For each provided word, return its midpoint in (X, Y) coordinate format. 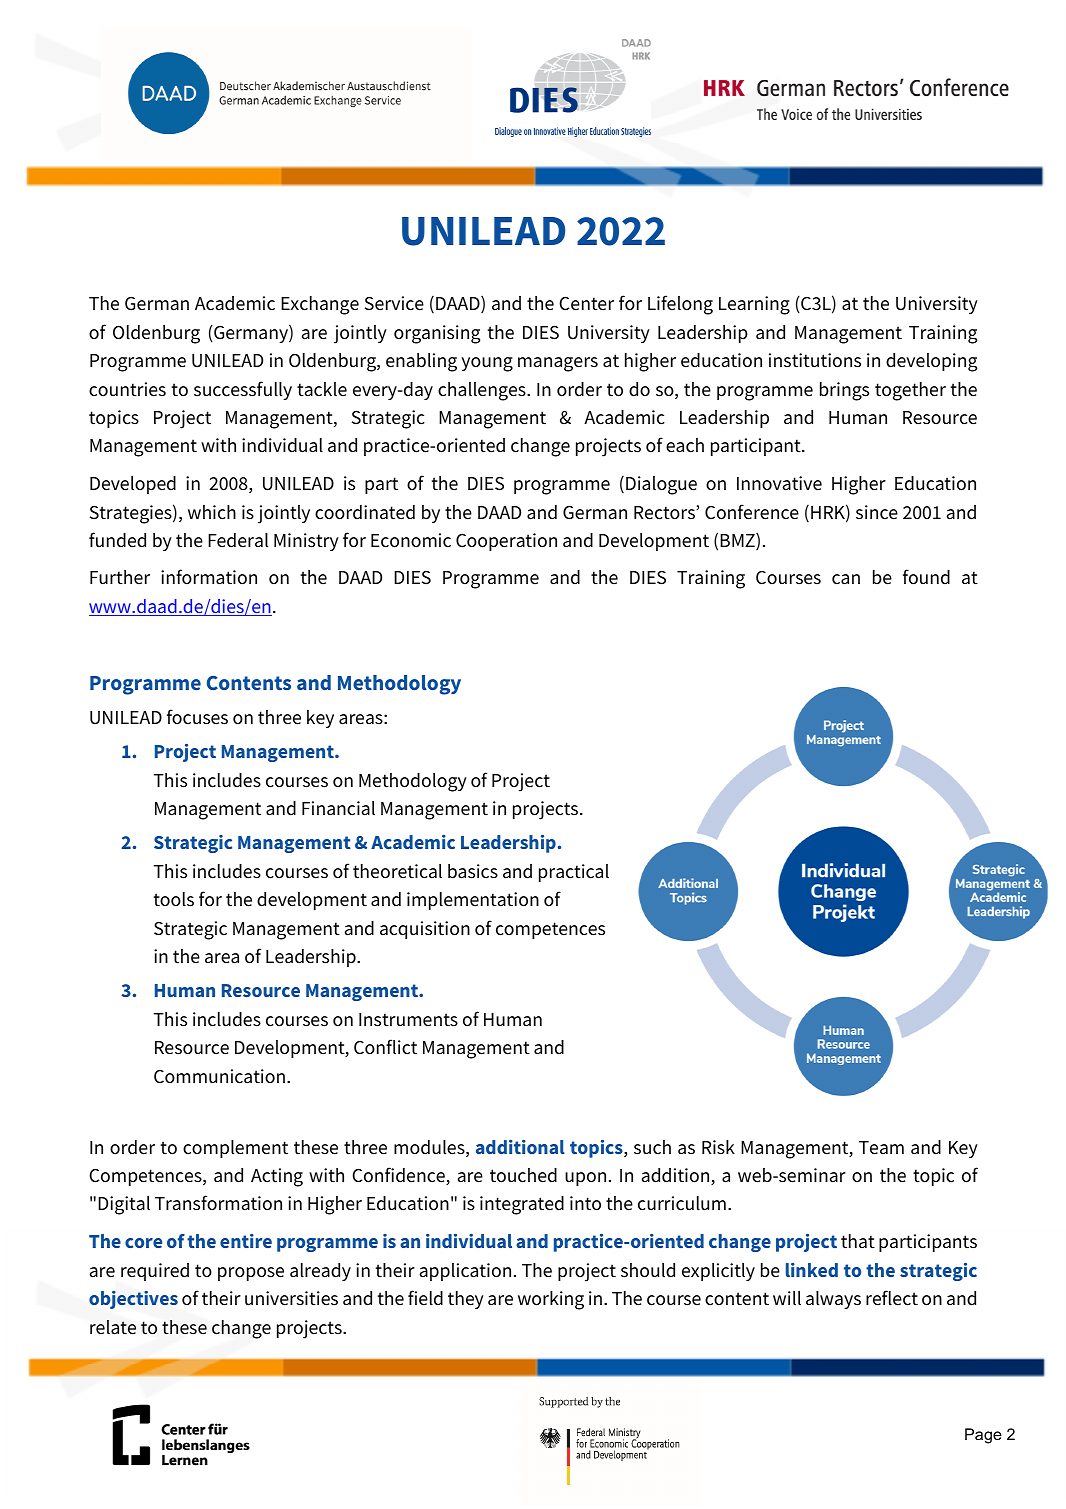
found (926, 577)
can (846, 579)
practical (574, 873)
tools (174, 899)
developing (931, 362)
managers (558, 364)
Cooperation (506, 542)
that (858, 1241)
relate (113, 1327)
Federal (238, 540)
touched (523, 1175)
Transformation (218, 1203)
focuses (197, 717)
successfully (243, 390)
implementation (473, 901)
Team (881, 1148)
